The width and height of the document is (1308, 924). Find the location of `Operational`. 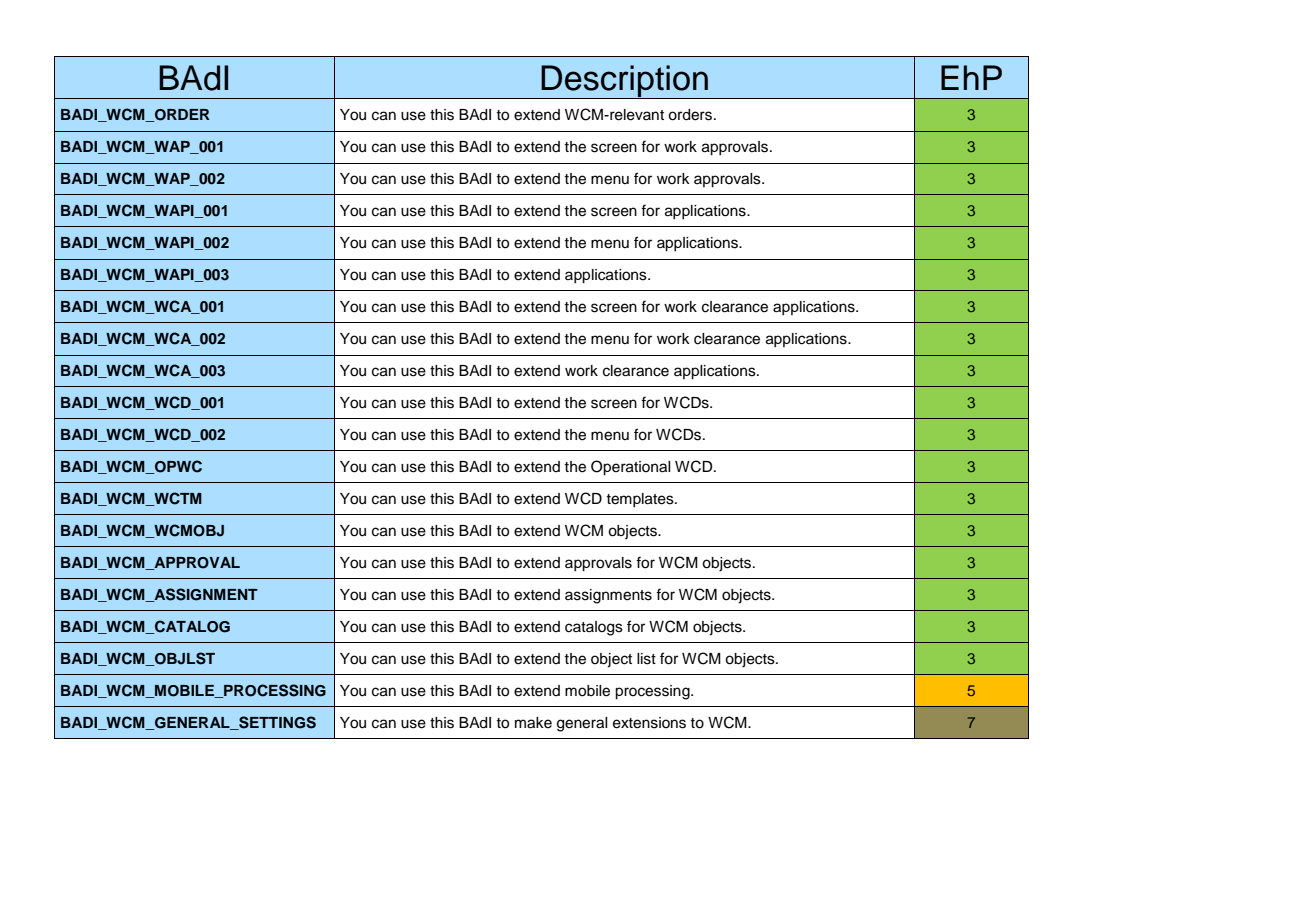

Operational is located at coordinates (631, 468).
